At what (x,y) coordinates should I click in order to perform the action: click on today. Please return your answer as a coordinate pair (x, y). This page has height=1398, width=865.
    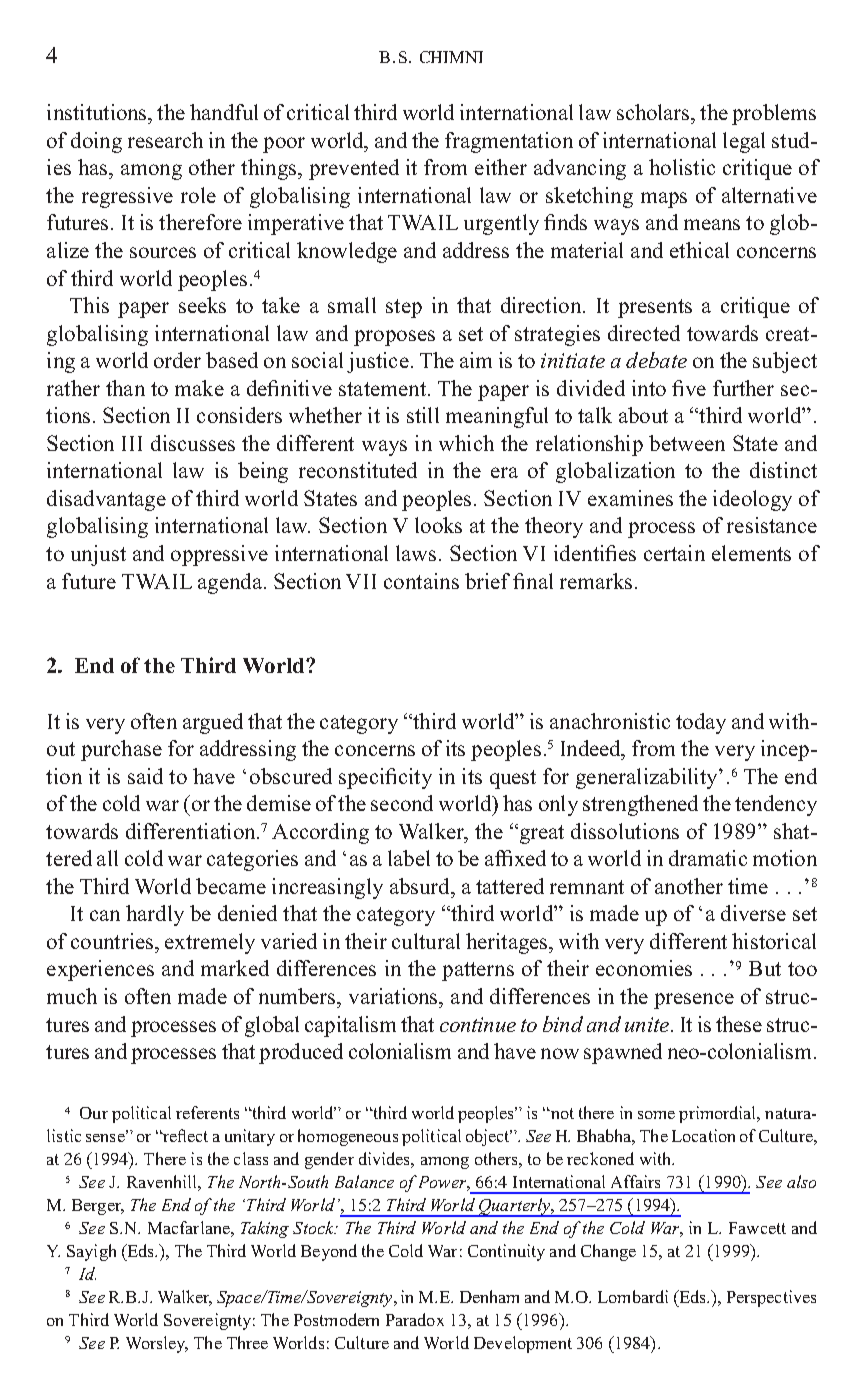
    Looking at the image, I should click on (701, 723).
